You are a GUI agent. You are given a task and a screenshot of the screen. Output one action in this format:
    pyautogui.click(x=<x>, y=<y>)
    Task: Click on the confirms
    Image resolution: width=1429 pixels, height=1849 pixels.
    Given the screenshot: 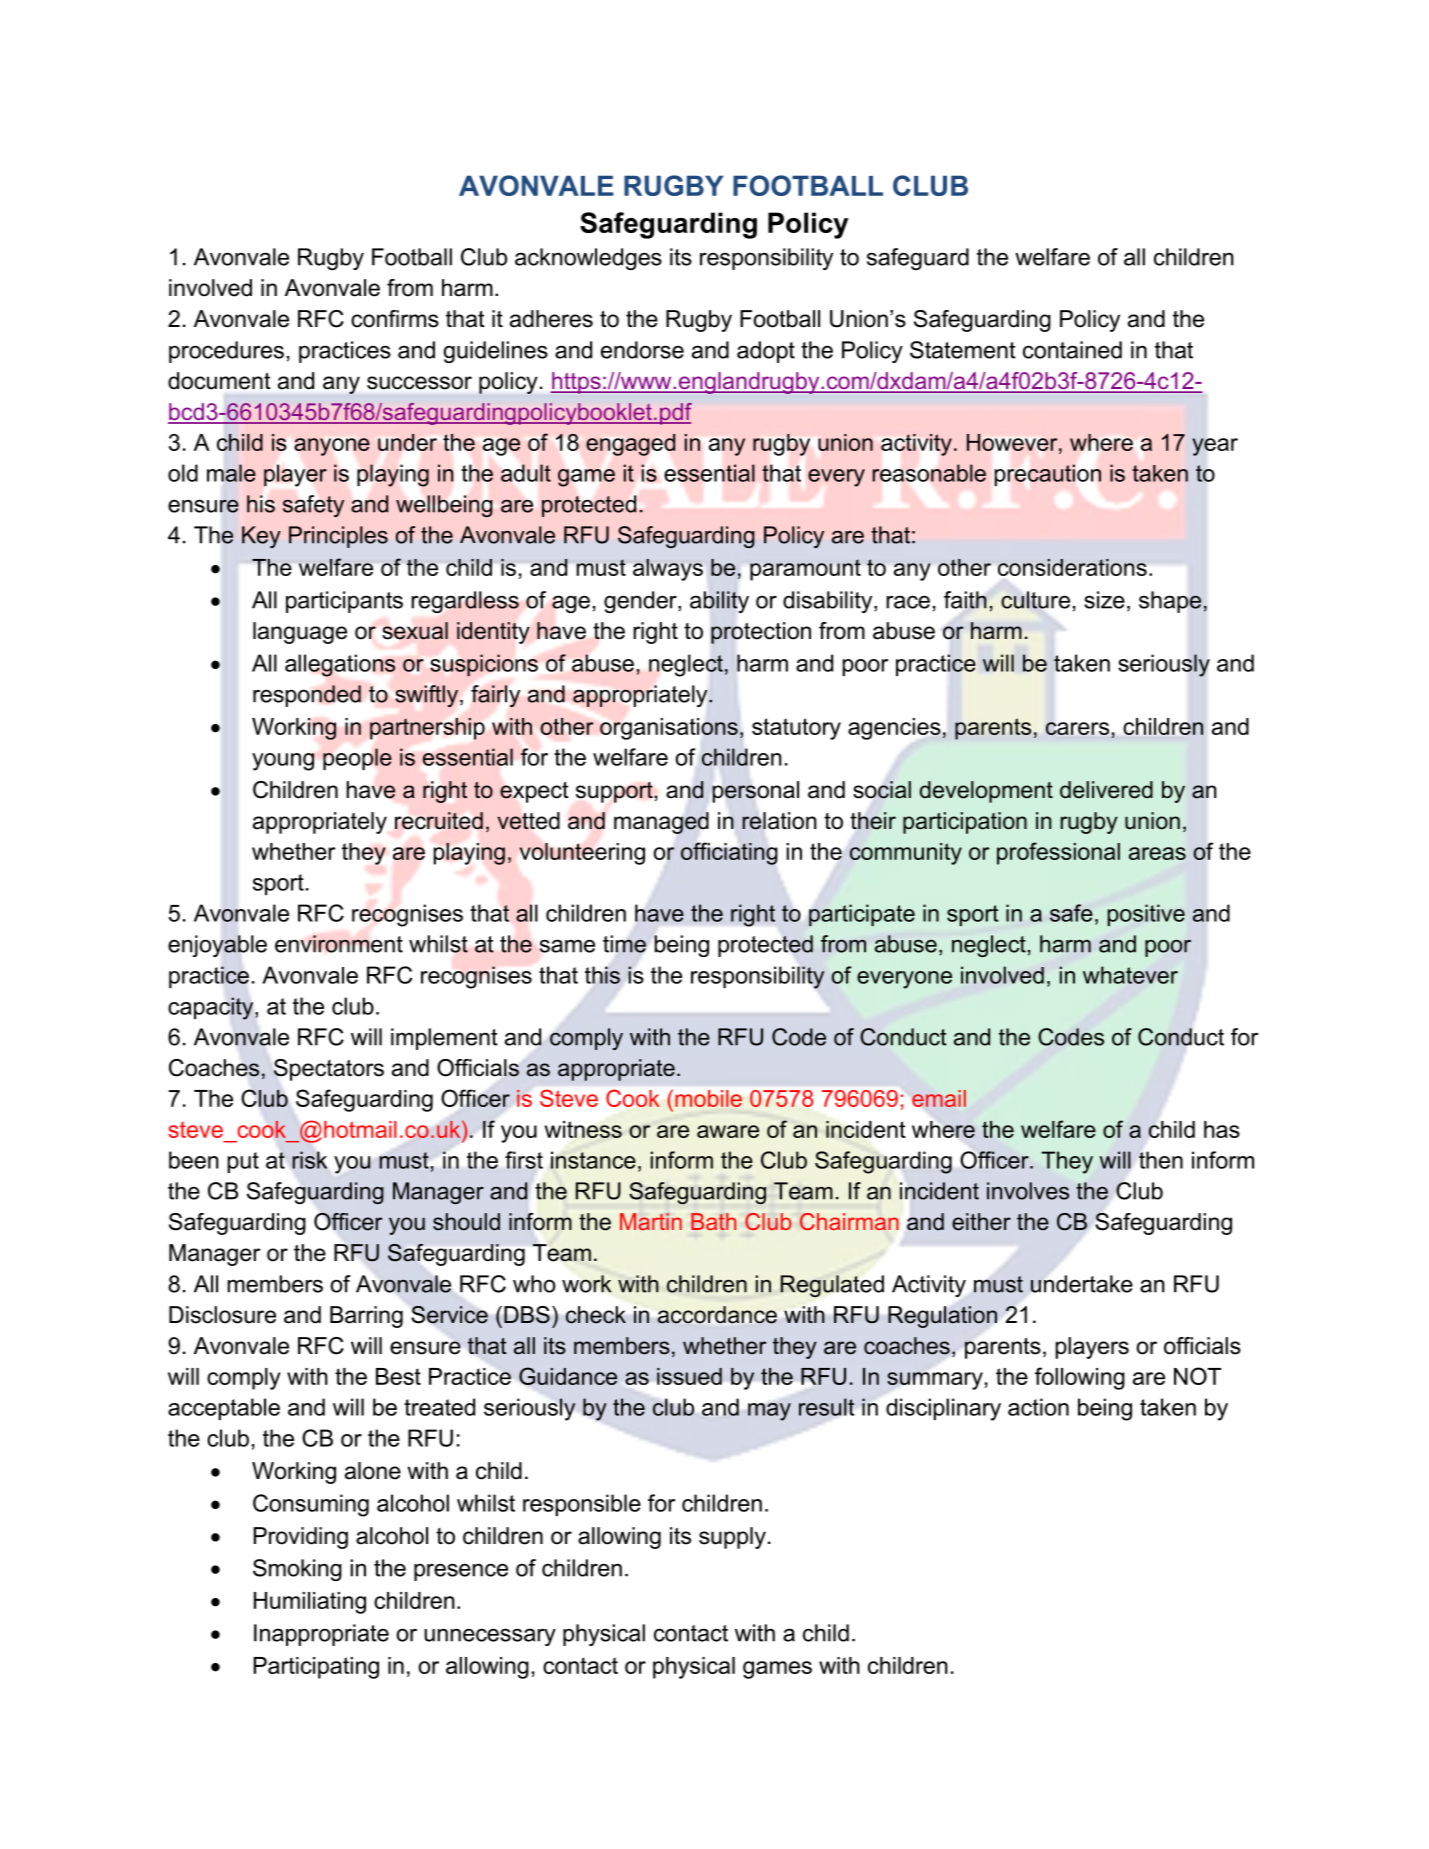 What is the action you would take?
    pyautogui.click(x=395, y=319)
